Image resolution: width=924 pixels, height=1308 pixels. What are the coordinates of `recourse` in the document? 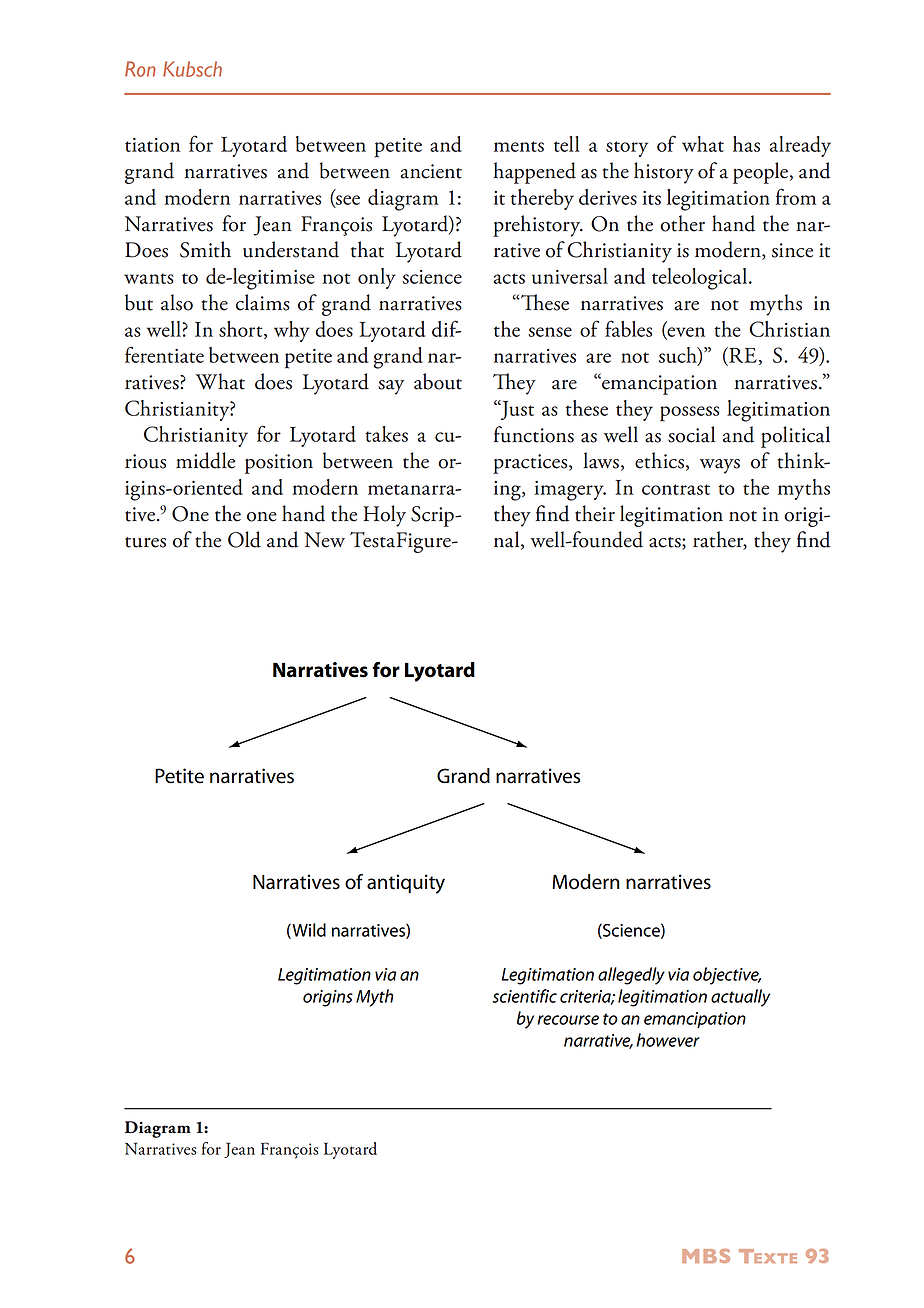 It's located at (568, 1020).
